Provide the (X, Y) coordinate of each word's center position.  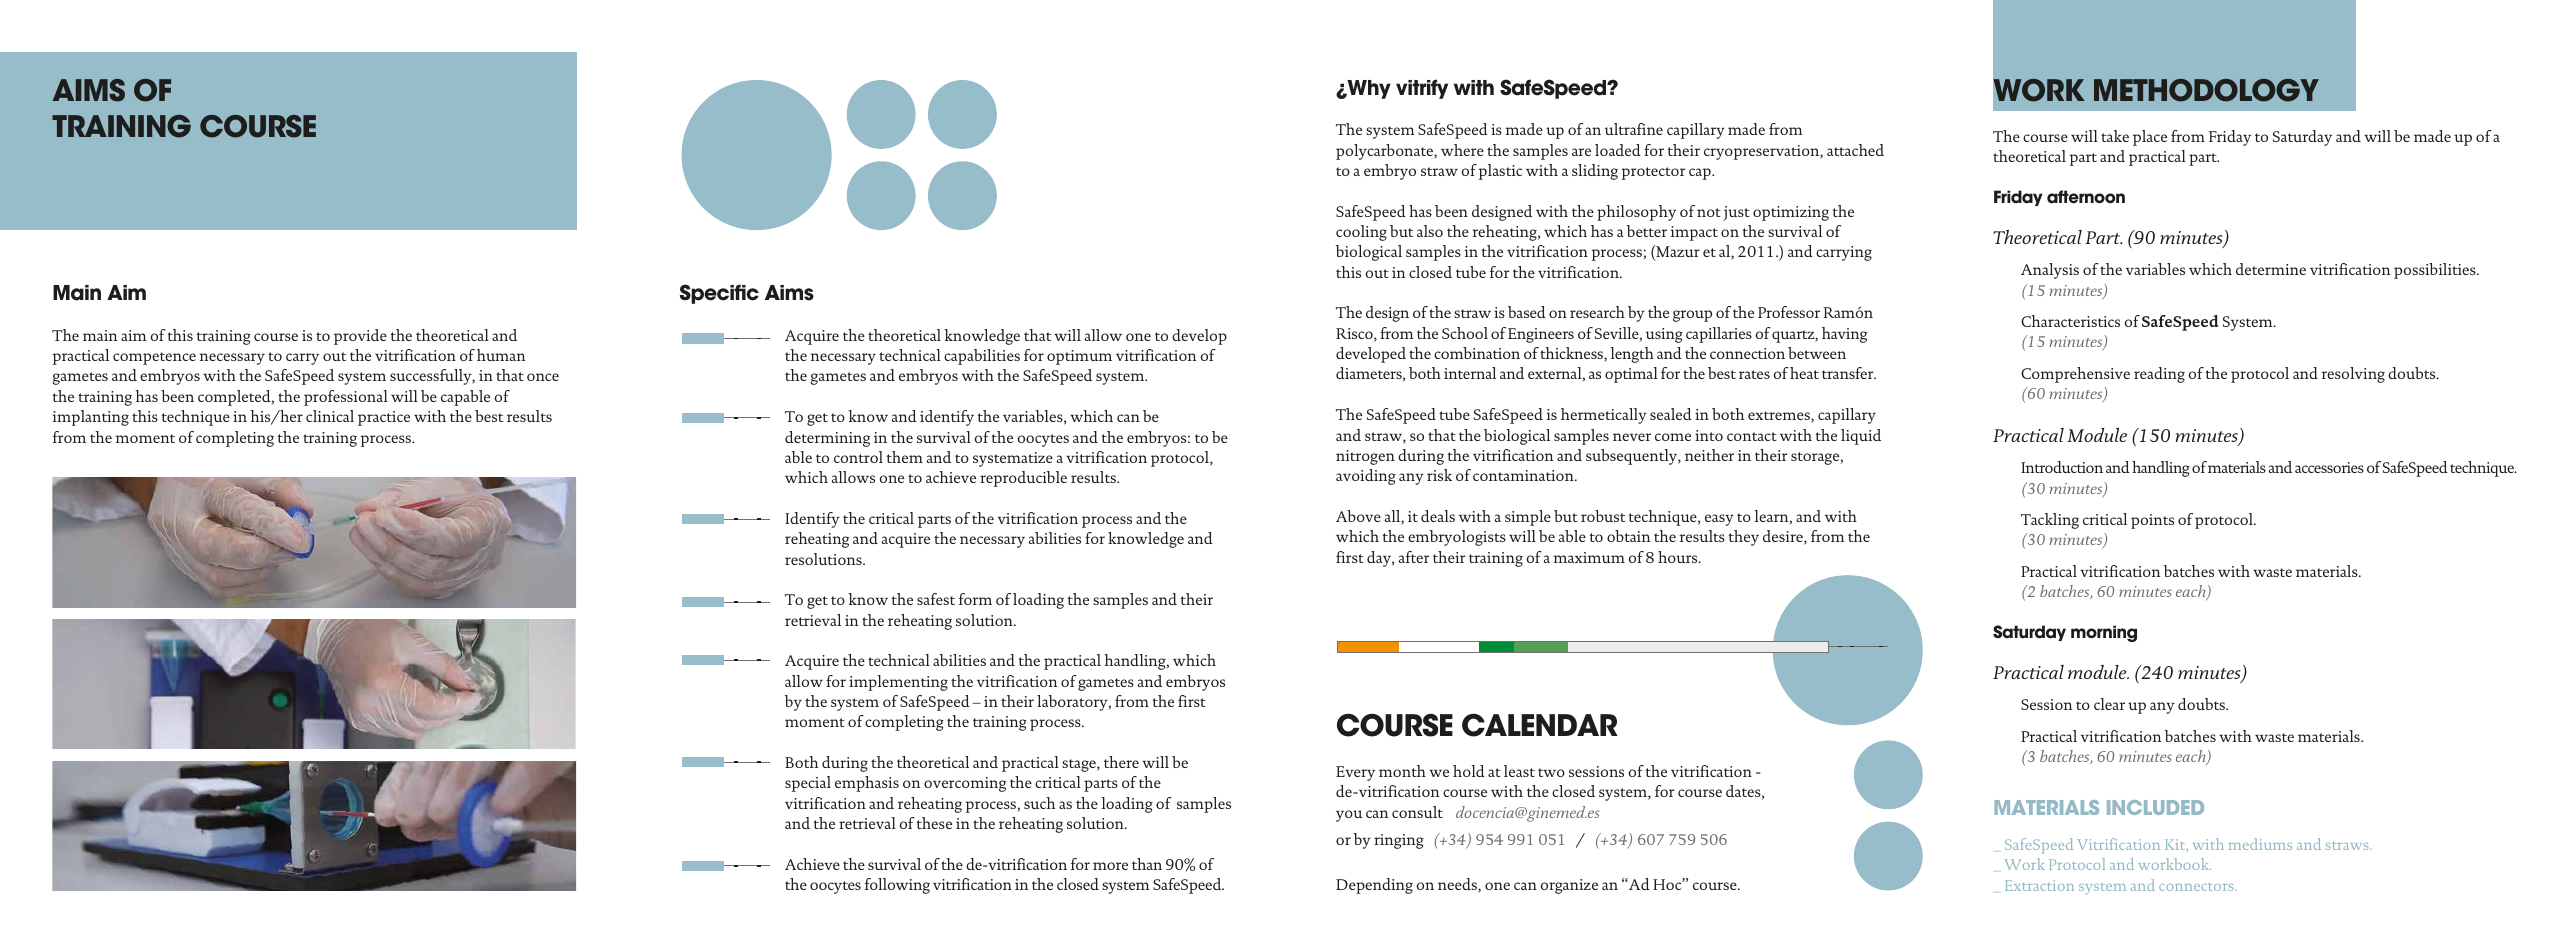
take (2115, 136)
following (897, 886)
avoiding (1366, 477)
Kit (2176, 845)
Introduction (2062, 467)
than (1147, 864)
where (1462, 150)
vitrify (1422, 89)
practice (384, 418)
